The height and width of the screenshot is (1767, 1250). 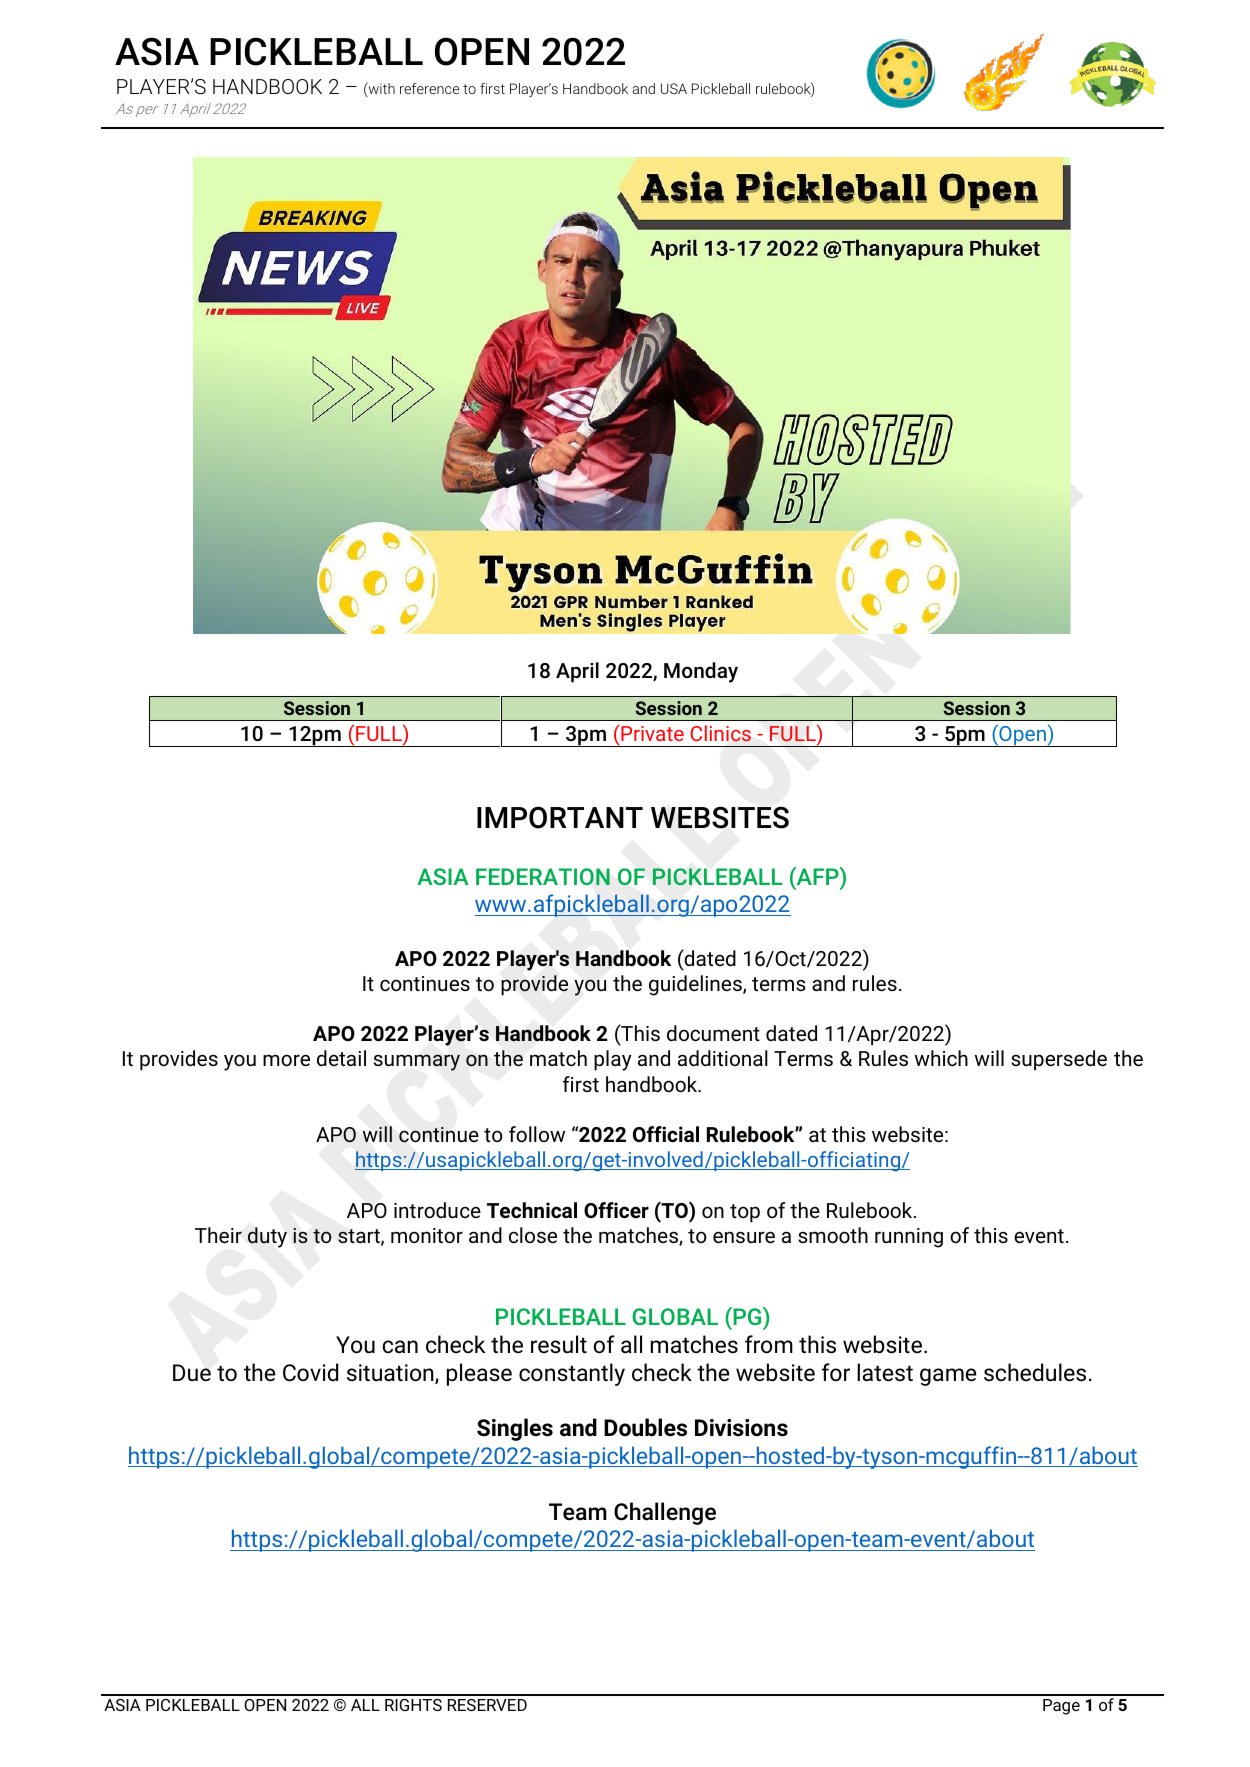 I want to click on RESERVED, so click(x=487, y=1705).
